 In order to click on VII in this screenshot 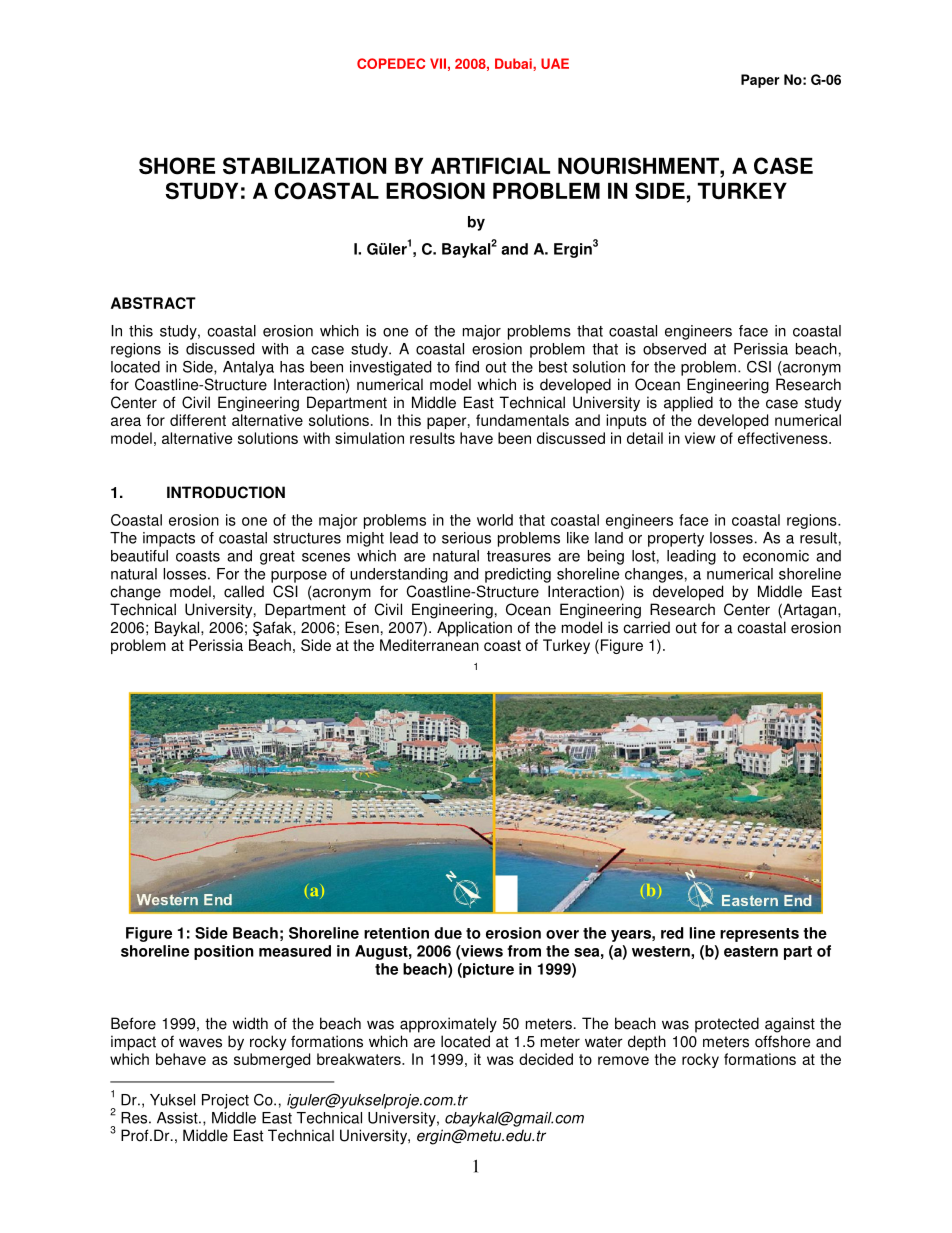, I will do `click(438, 63)`.
